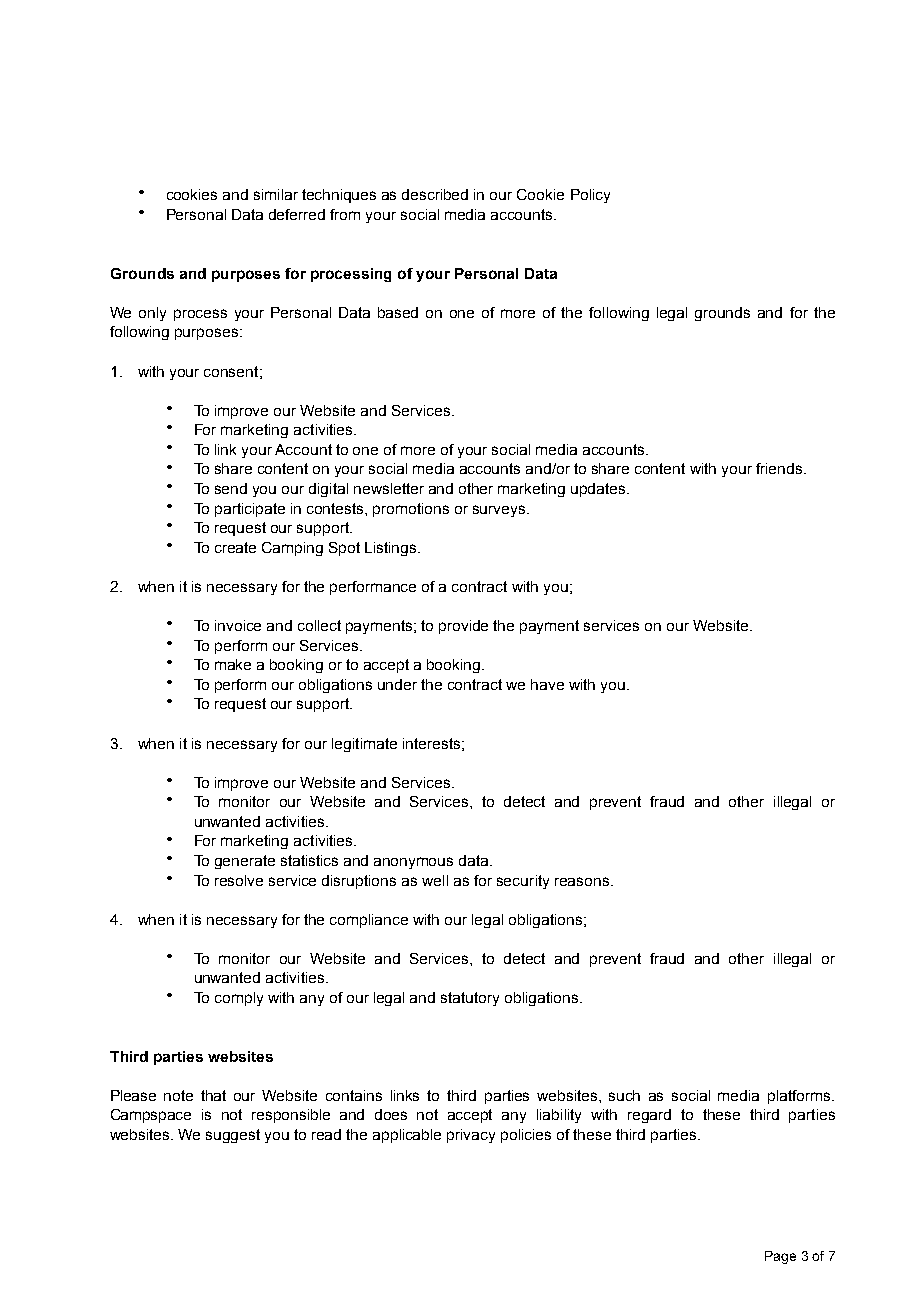 The height and width of the screenshot is (1308, 924). What do you see at coordinates (276, 194) in the screenshot?
I see `similar` at bounding box center [276, 194].
